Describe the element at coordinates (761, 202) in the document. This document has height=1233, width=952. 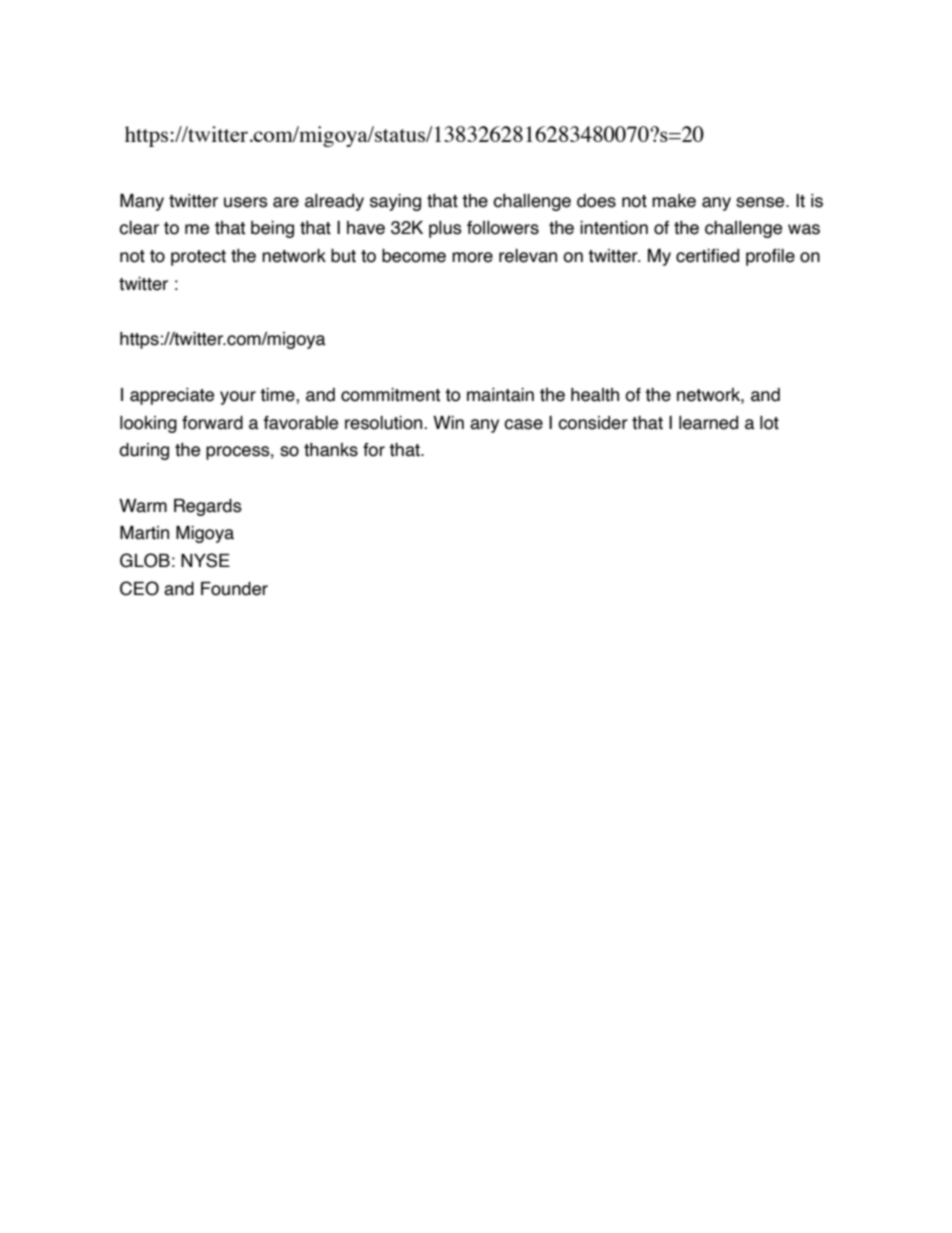
I see `sense` at that location.
